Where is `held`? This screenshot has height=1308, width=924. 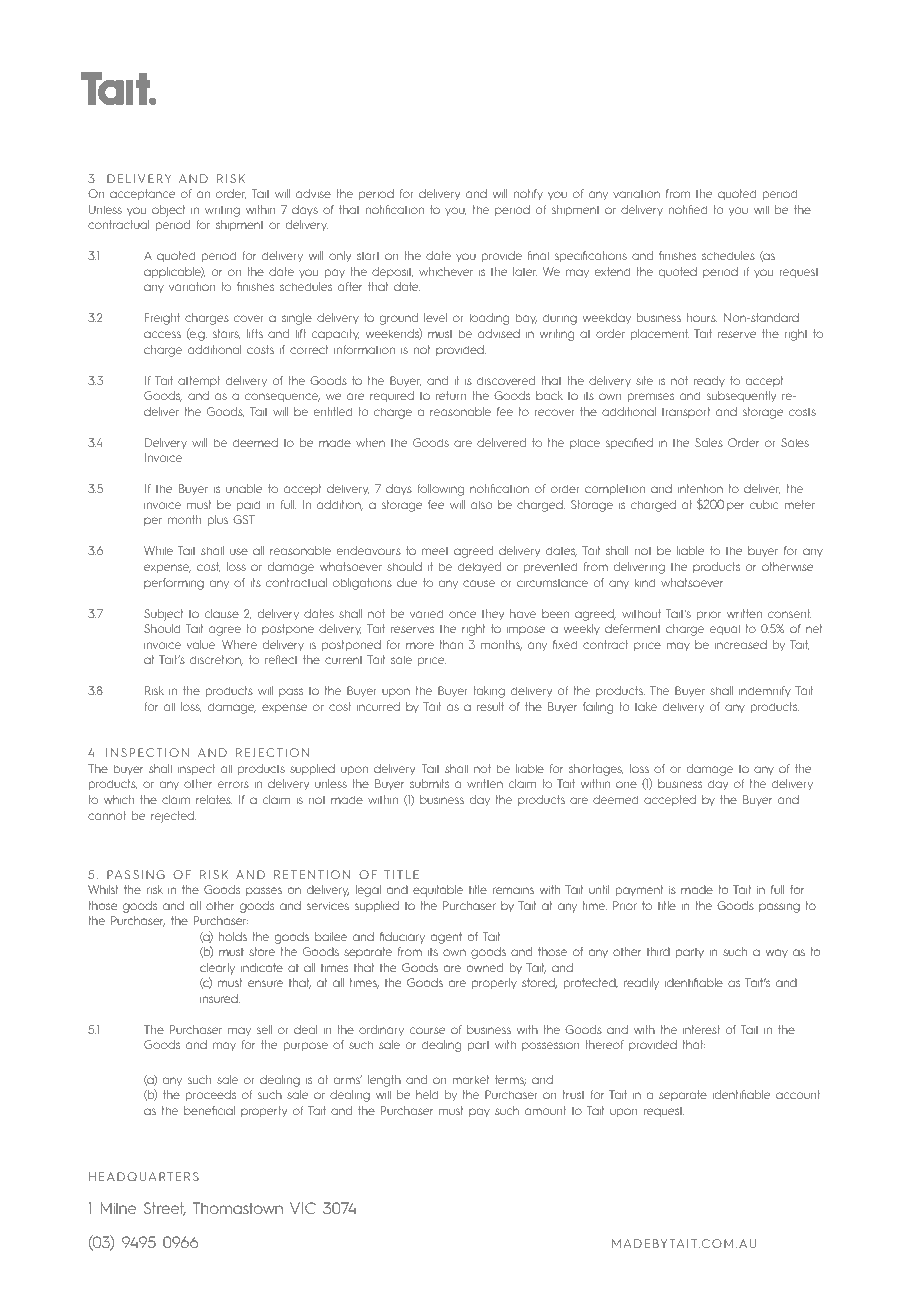 held is located at coordinates (427, 1094).
